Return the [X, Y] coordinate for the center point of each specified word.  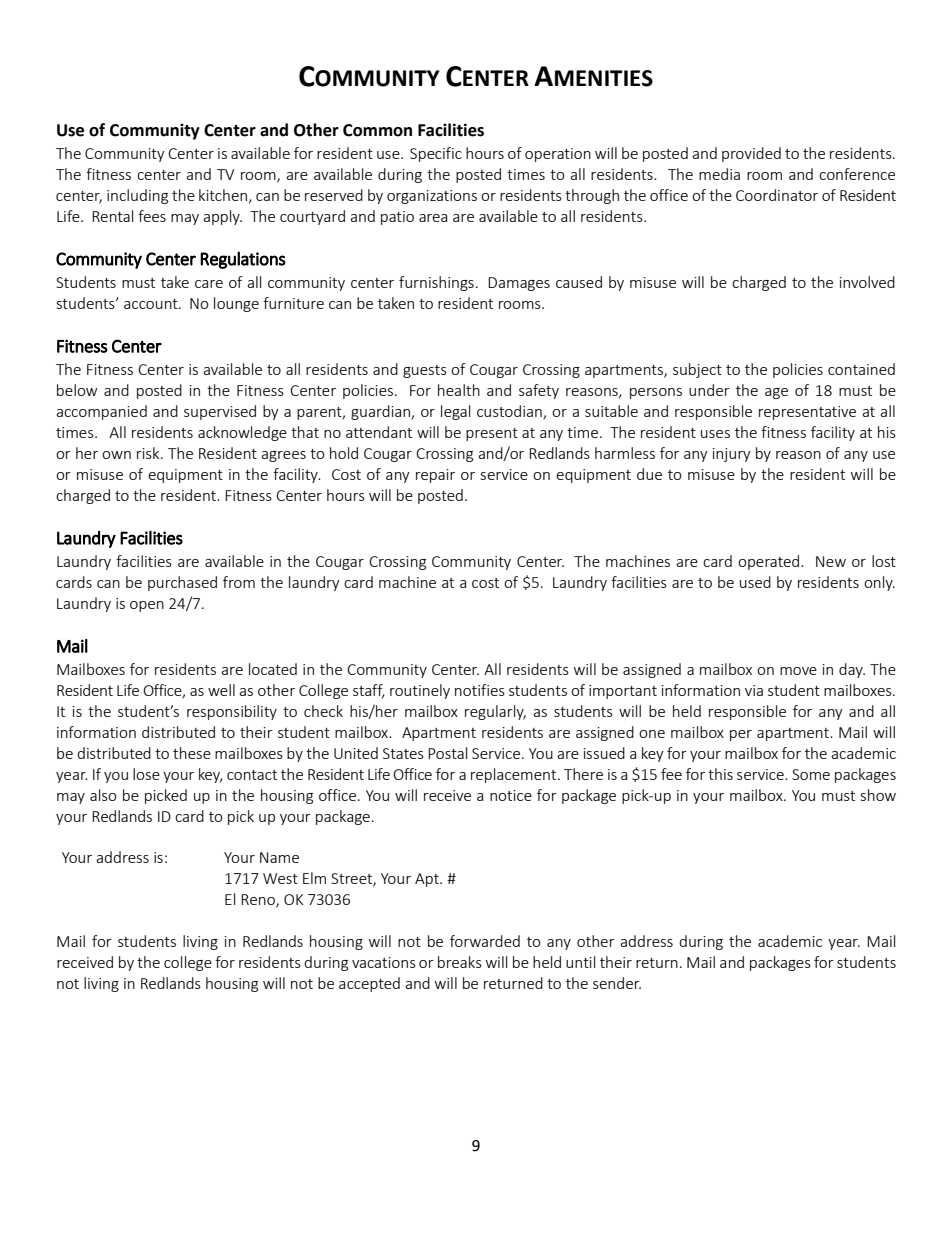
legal [455, 412]
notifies [480, 690]
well [221, 690]
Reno [259, 901]
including [137, 196]
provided [751, 154]
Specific [436, 154]
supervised [220, 412]
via [754, 690]
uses [715, 434]
